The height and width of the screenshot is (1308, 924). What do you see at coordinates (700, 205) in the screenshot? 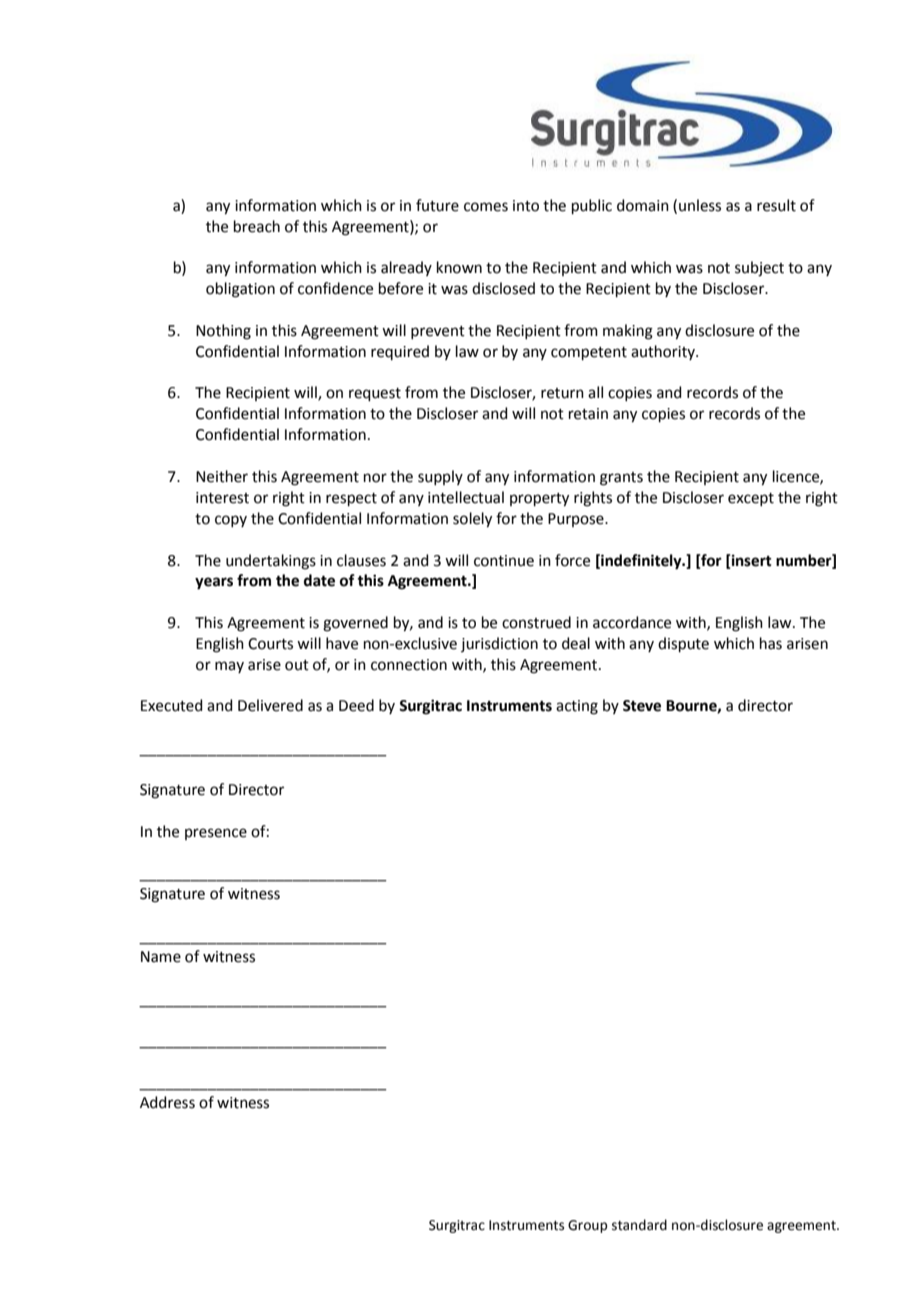
I see `unless` at bounding box center [700, 205].
